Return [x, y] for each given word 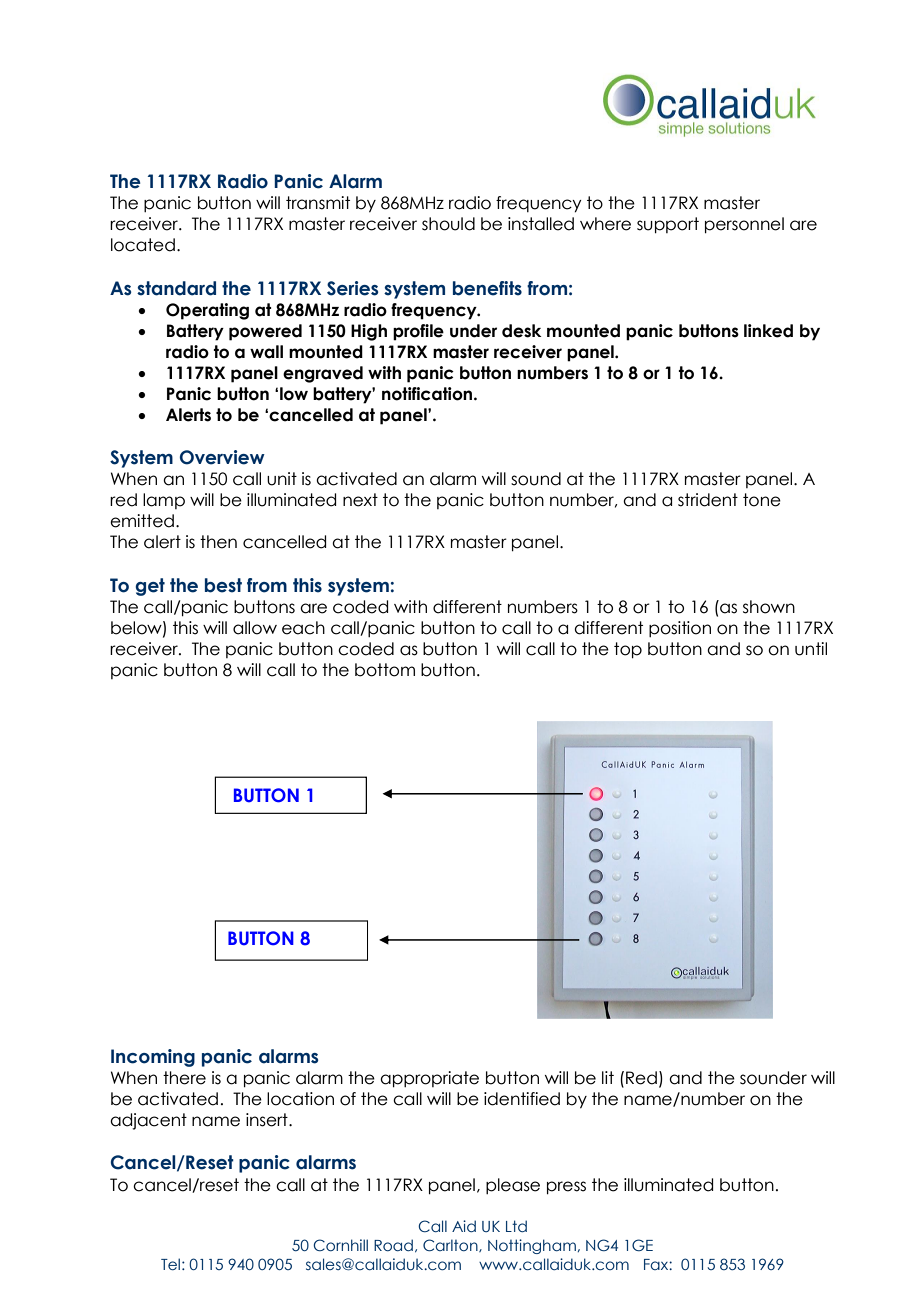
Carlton [451, 1245]
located [143, 245]
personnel [744, 225]
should [448, 224]
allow [255, 628]
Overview [222, 457]
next [360, 500]
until [811, 649]
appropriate [429, 1079]
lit [608, 1077]
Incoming [153, 1058]
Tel [170, 1264]
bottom [385, 670]
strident [708, 500]
